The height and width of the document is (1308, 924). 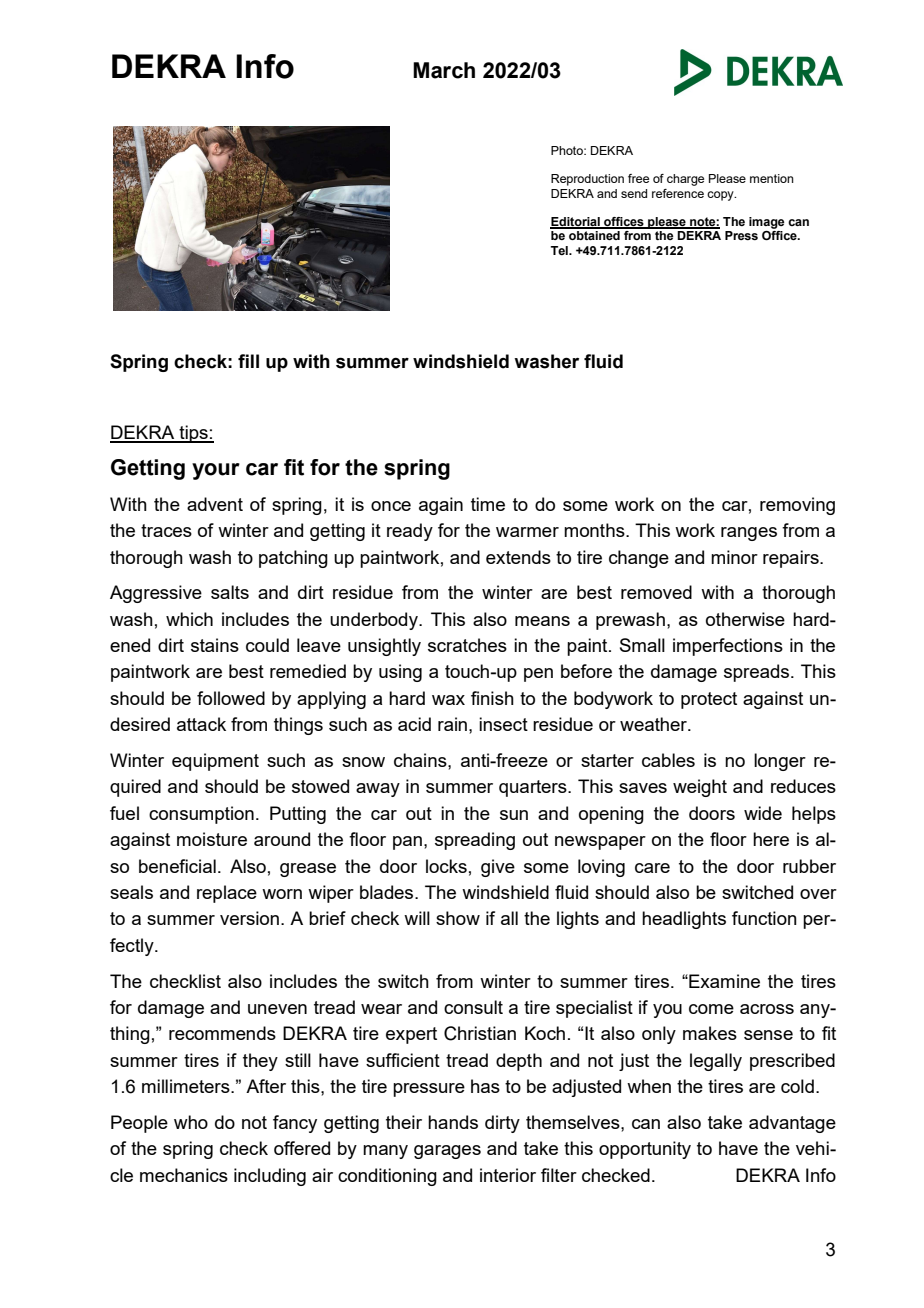 I want to click on March, so click(x=444, y=70).
